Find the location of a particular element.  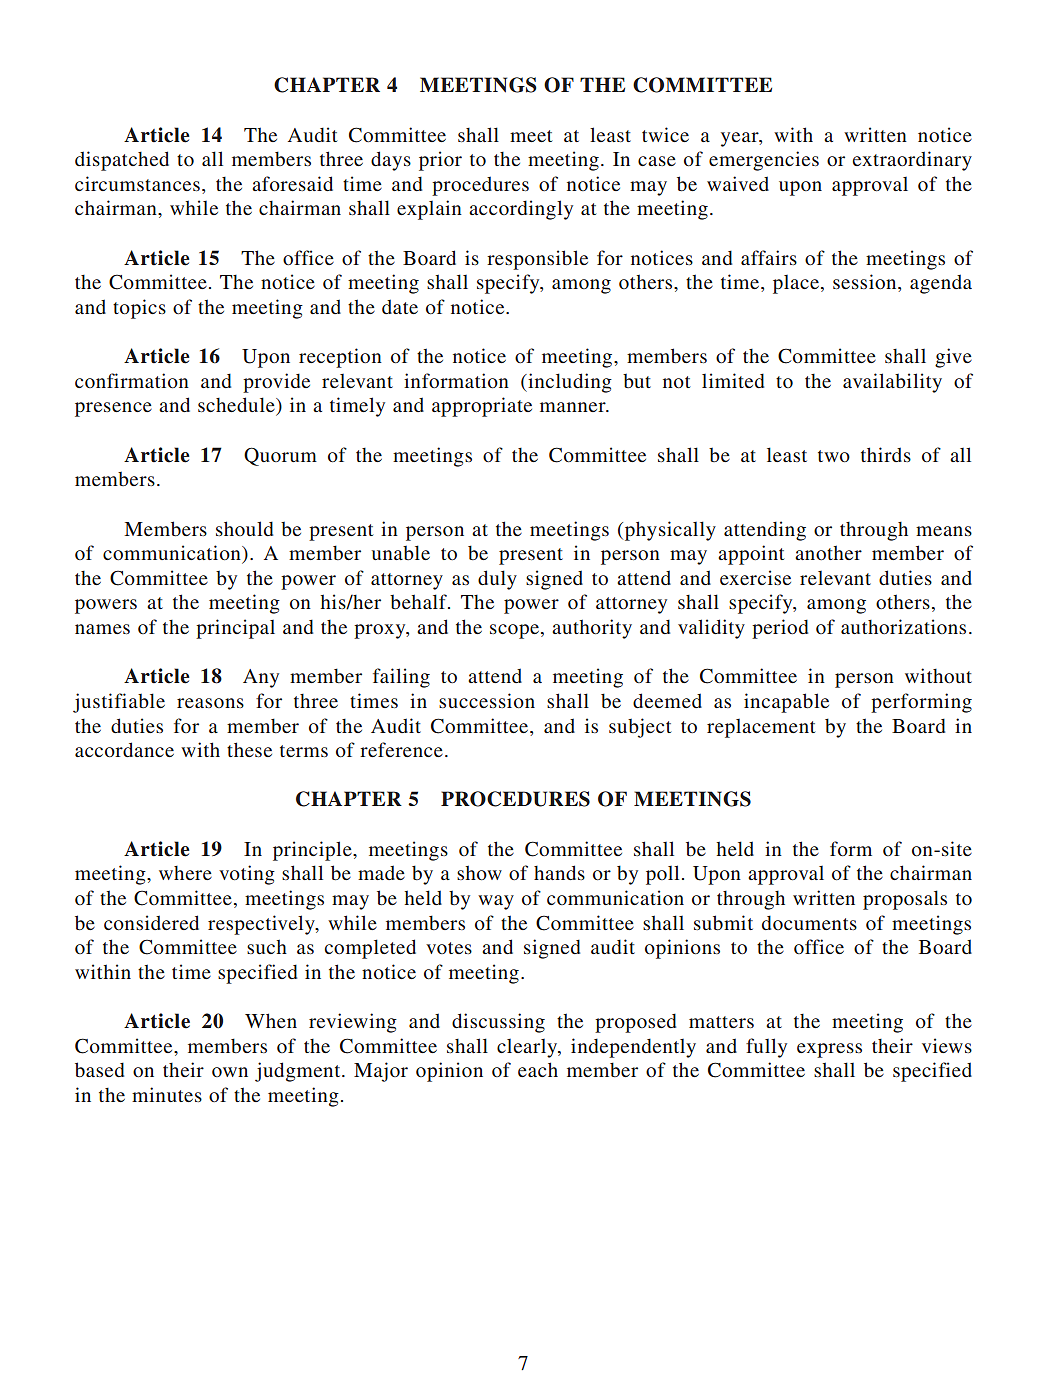

availability is located at coordinates (892, 383).
